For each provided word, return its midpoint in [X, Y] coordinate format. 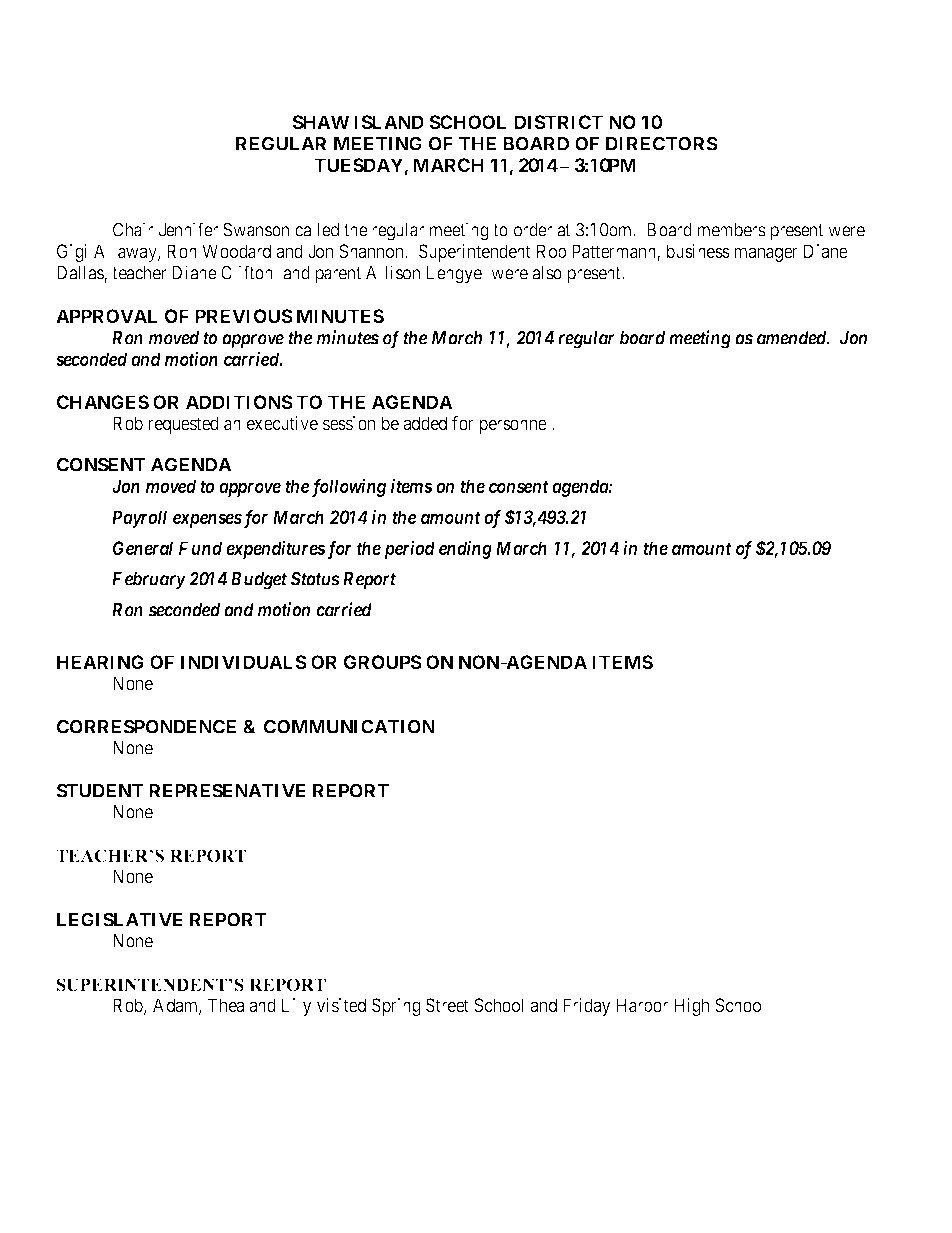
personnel [516, 425]
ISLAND [389, 122]
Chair [133, 229]
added [425, 423]
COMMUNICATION [349, 726]
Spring [396, 1007]
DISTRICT [558, 122]
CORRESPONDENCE [146, 726]
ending [465, 549]
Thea [226, 1005]
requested [184, 425]
